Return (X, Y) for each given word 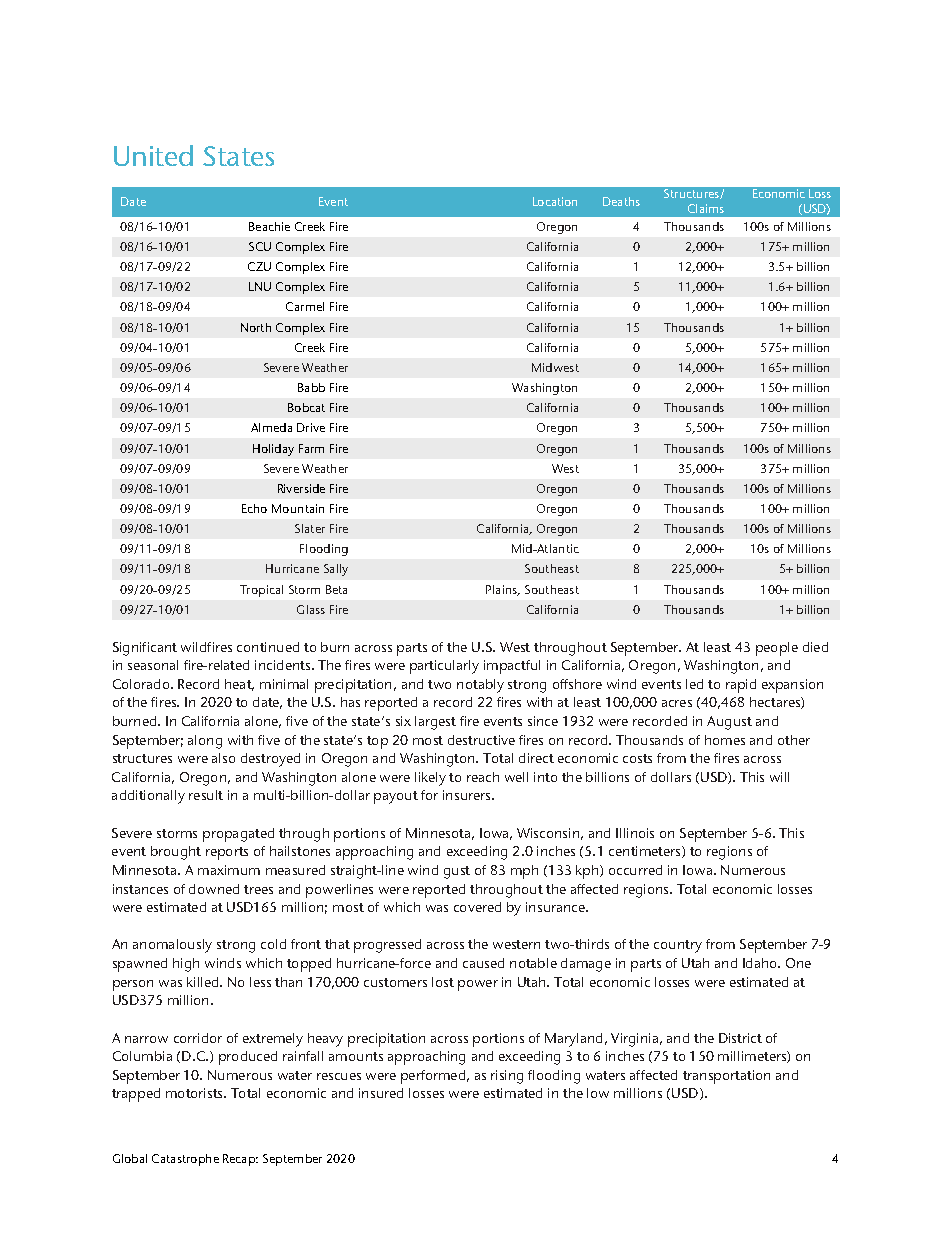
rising (507, 1077)
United (153, 155)
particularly (444, 667)
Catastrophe (185, 1160)
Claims (706, 208)
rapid (741, 686)
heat (239, 685)
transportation (726, 1077)
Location (555, 201)
